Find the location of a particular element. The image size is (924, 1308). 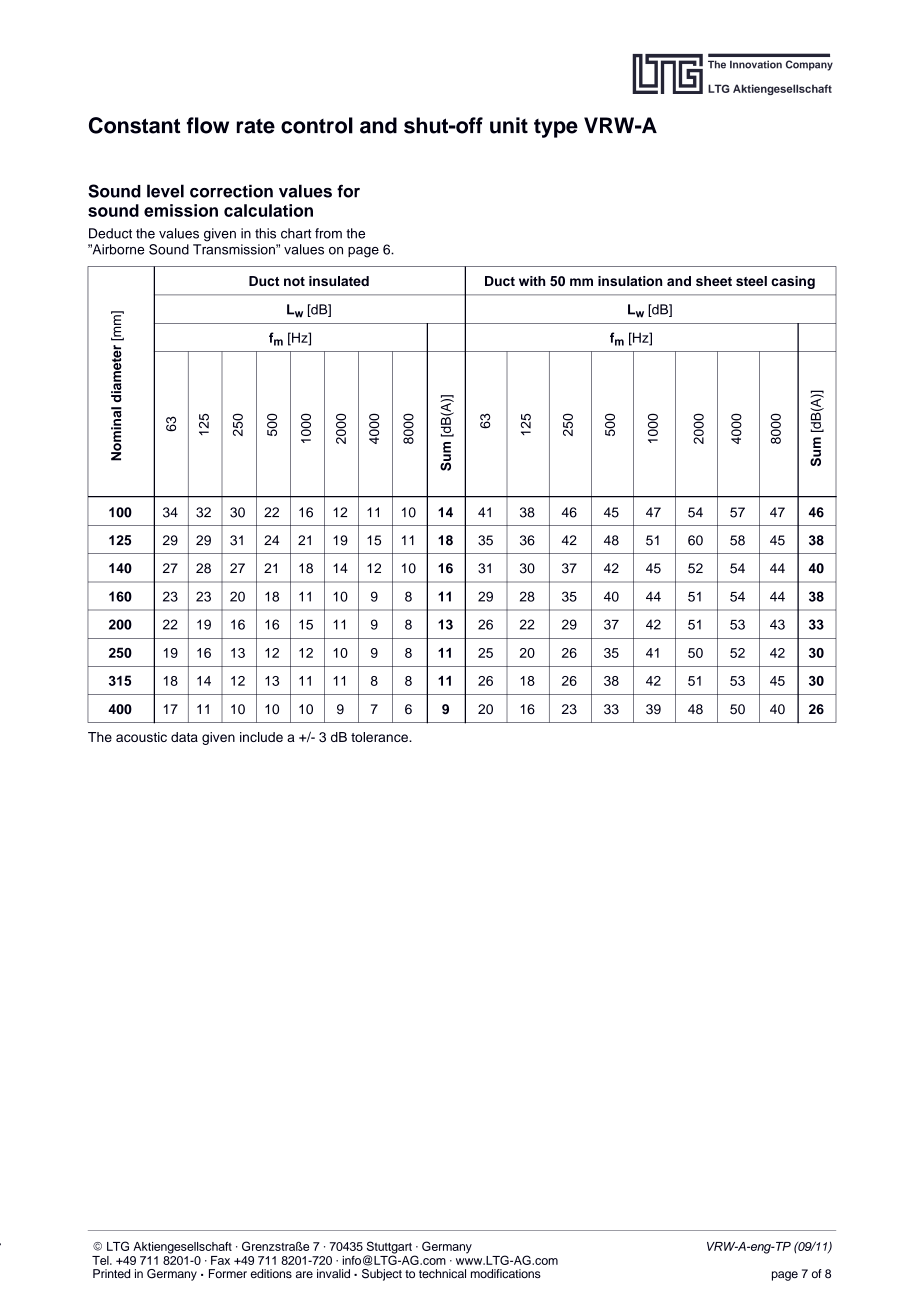

Innovation is located at coordinates (756, 64).
